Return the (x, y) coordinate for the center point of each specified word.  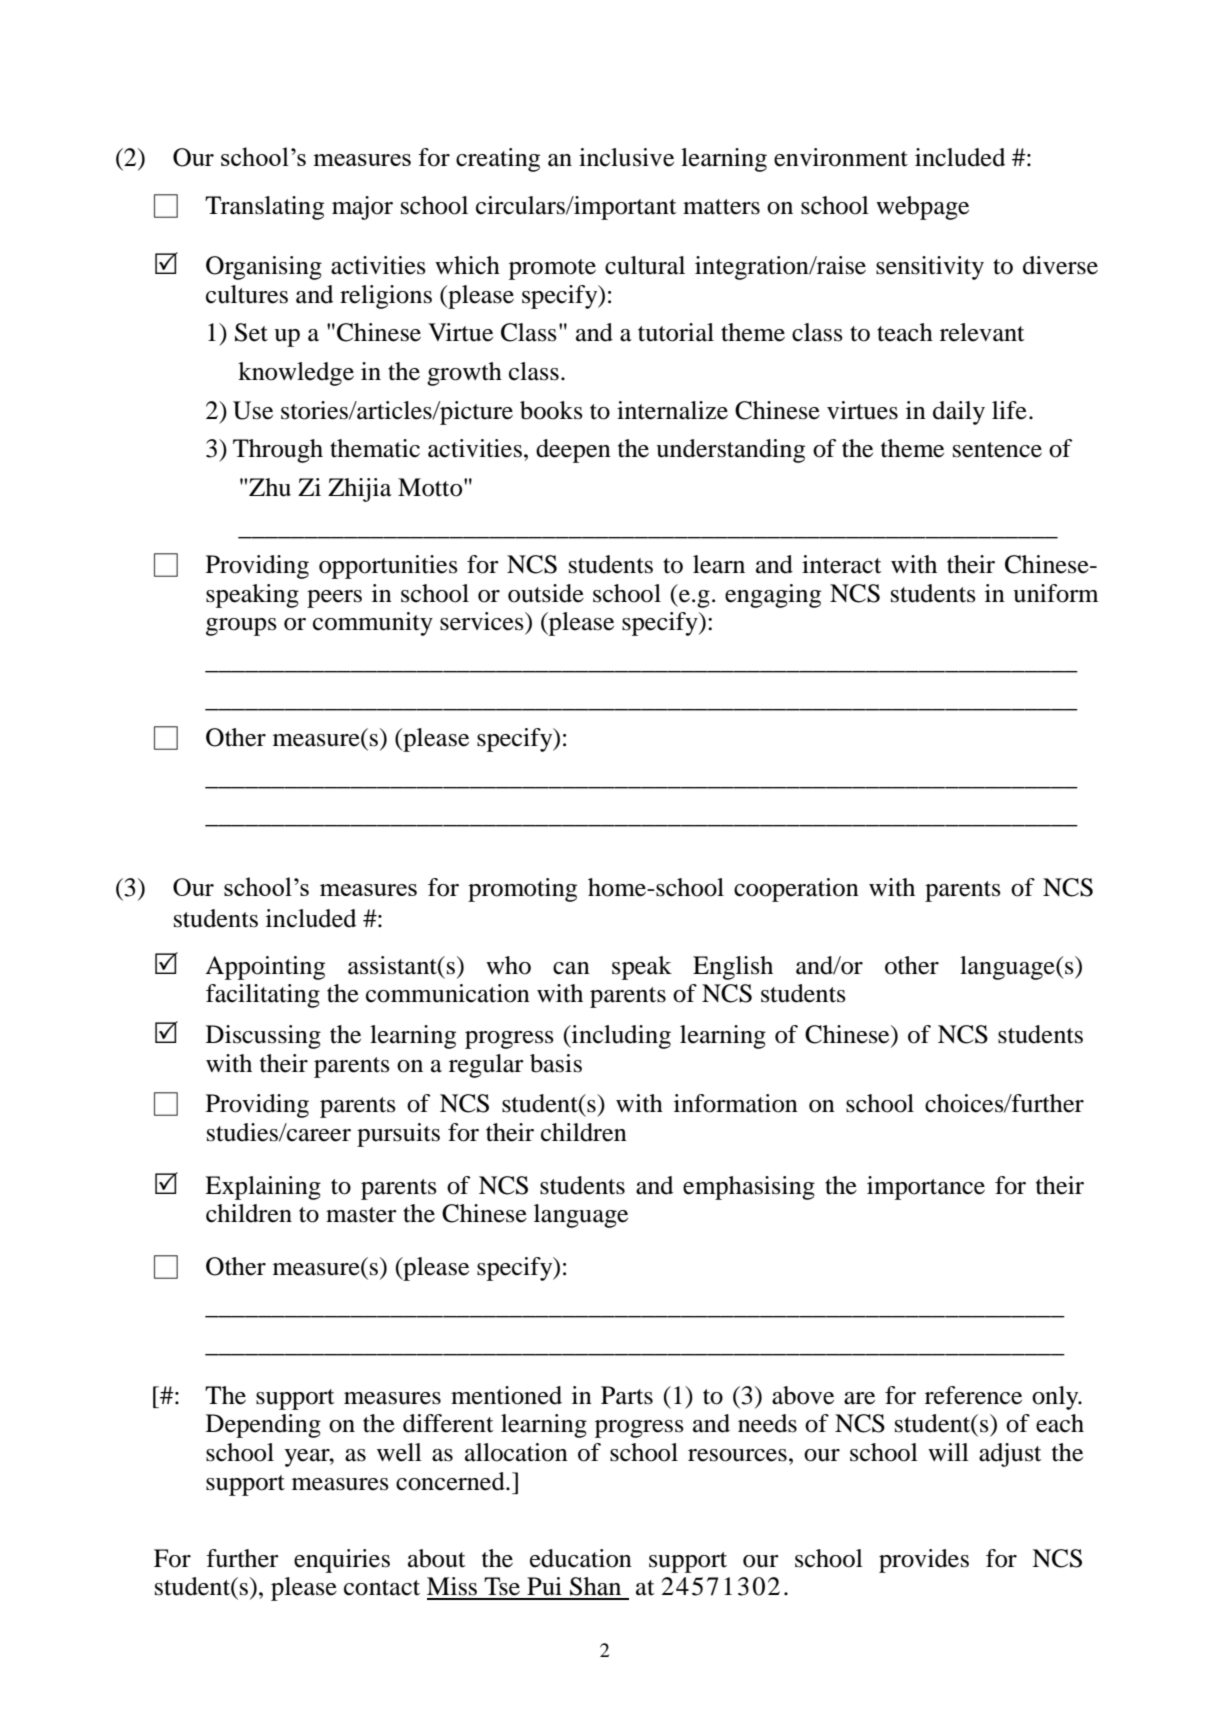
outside (546, 593)
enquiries (342, 1561)
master (361, 1215)
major (362, 208)
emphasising (749, 1188)
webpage (922, 208)
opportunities (388, 567)
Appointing (265, 968)
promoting (522, 890)
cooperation (796, 890)
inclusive (626, 157)
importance (926, 1188)
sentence (997, 450)
